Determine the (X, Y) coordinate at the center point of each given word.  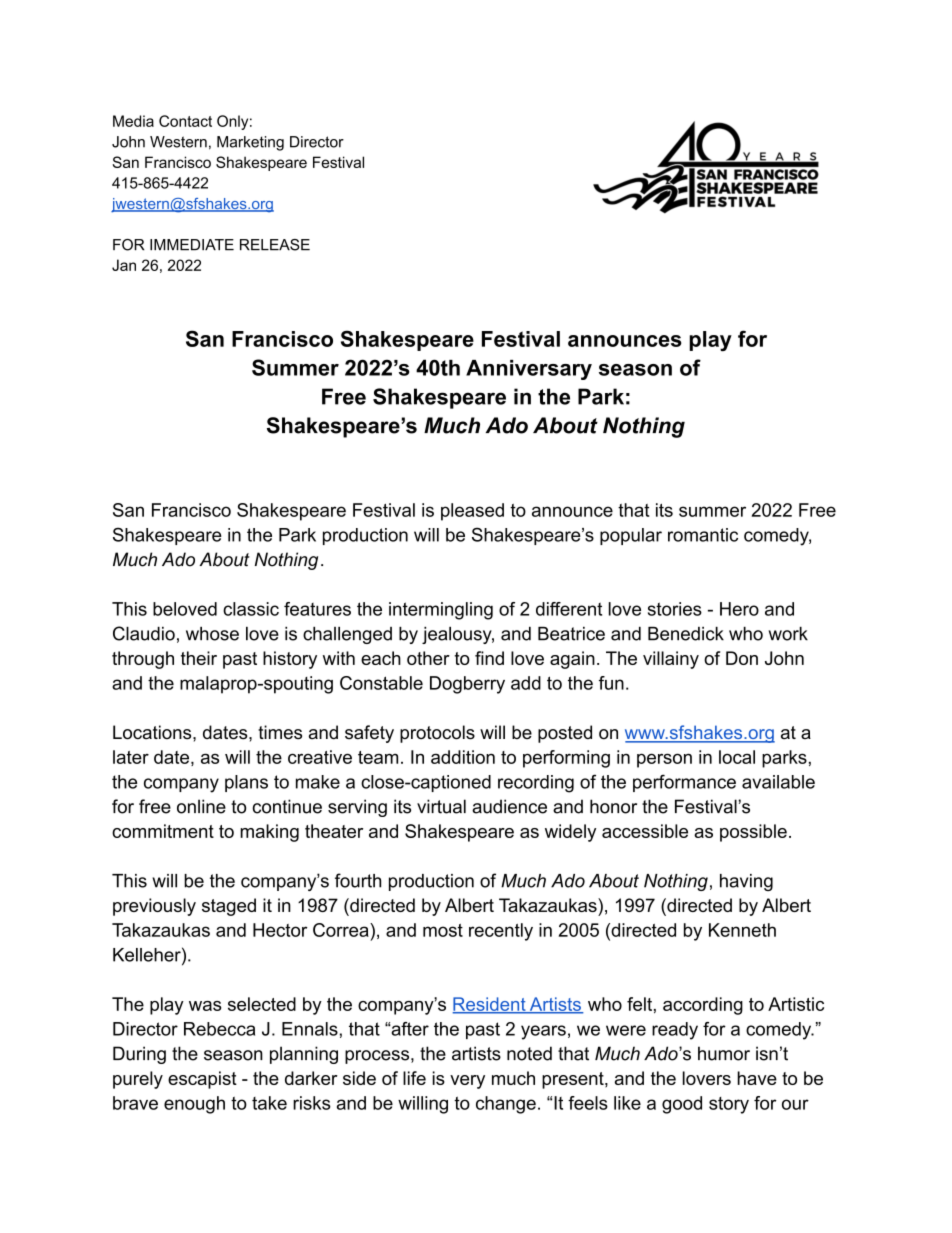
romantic (703, 535)
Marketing (250, 143)
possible (753, 833)
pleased (472, 512)
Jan (124, 265)
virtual (441, 806)
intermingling (441, 611)
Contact (185, 121)
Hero (739, 609)
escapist (202, 1080)
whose (212, 634)
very (467, 1082)
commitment (163, 831)
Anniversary (529, 370)
